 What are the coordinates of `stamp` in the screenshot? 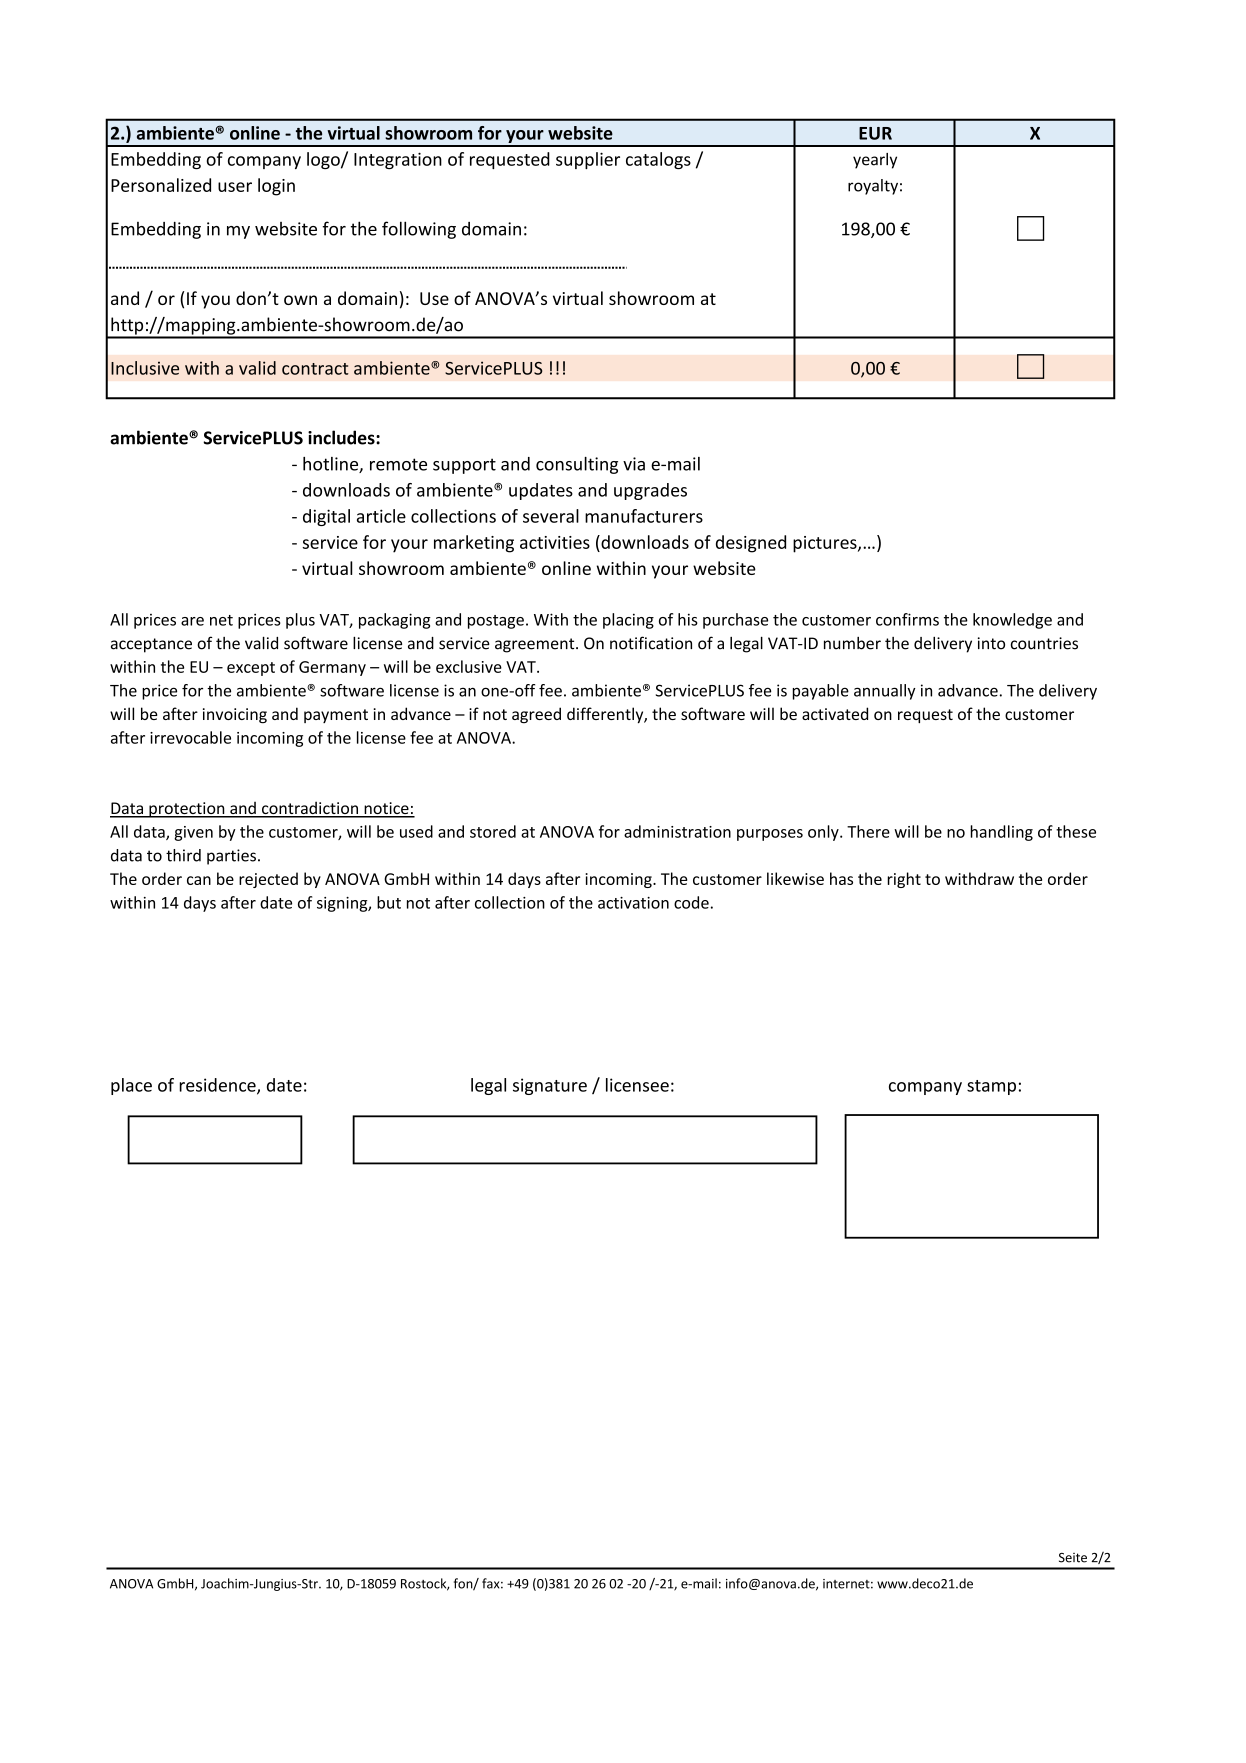 It's located at (991, 1087).
